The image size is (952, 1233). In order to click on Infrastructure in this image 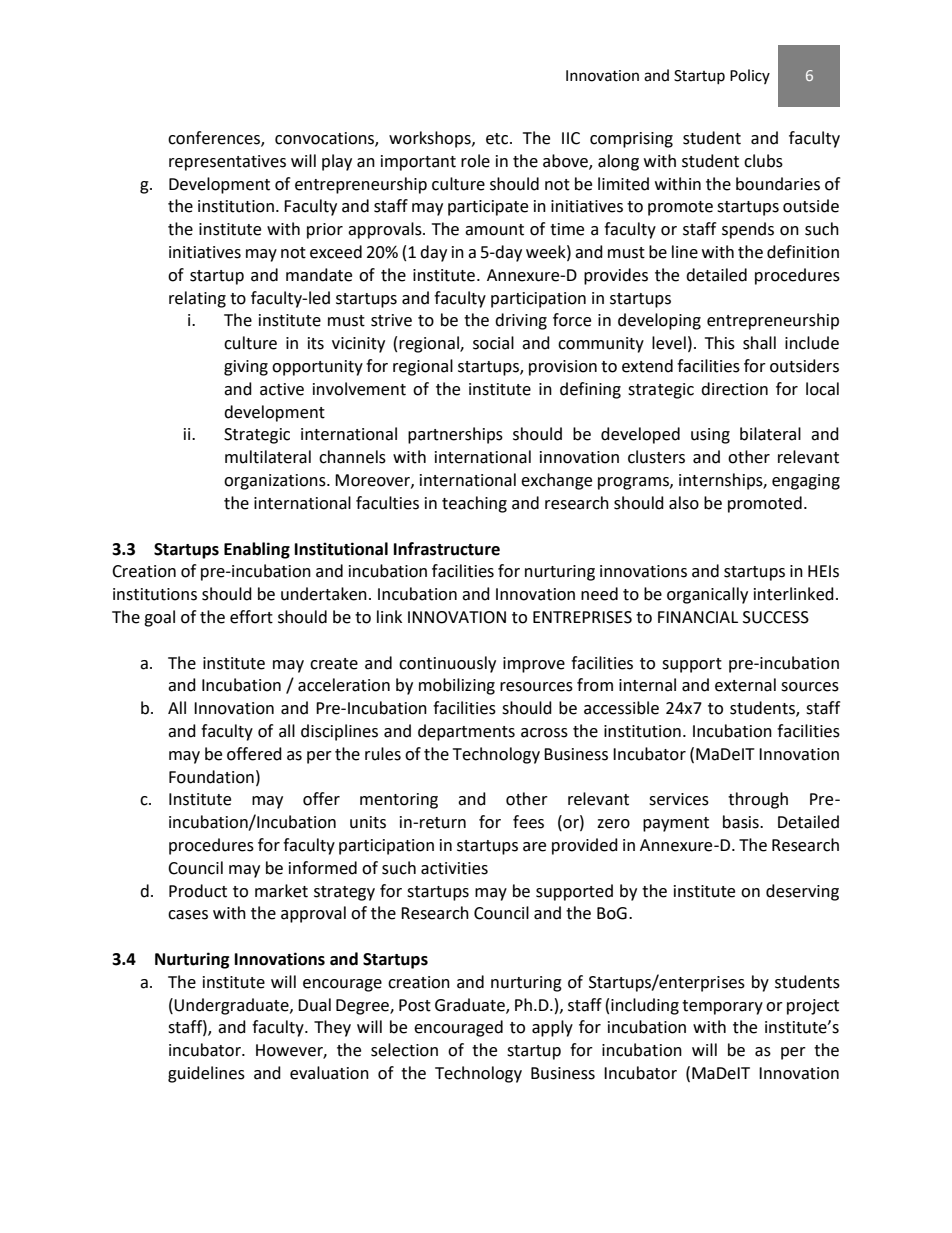, I will do `click(447, 549)`.
